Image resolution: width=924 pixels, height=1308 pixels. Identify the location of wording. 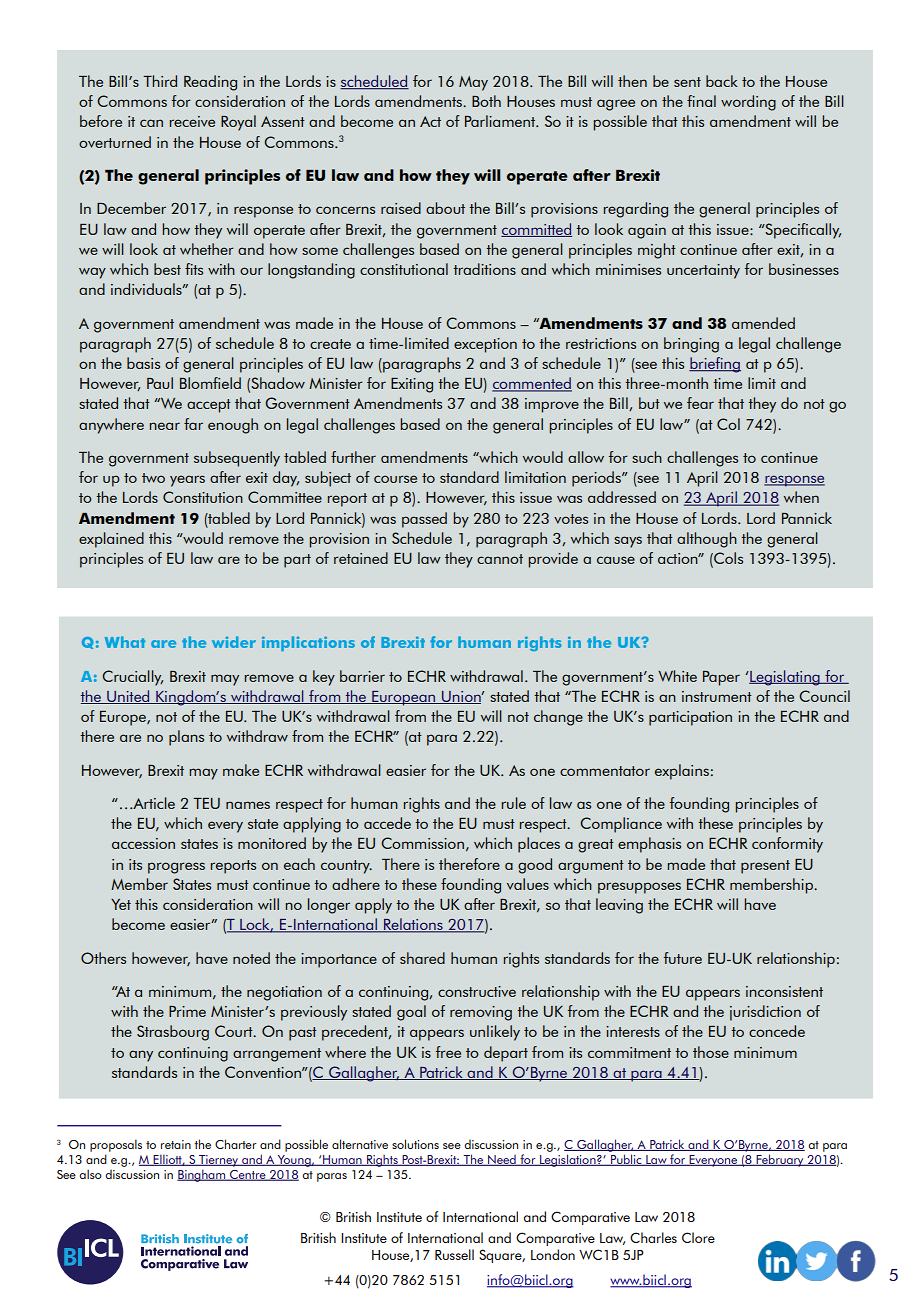
(748, 103).
